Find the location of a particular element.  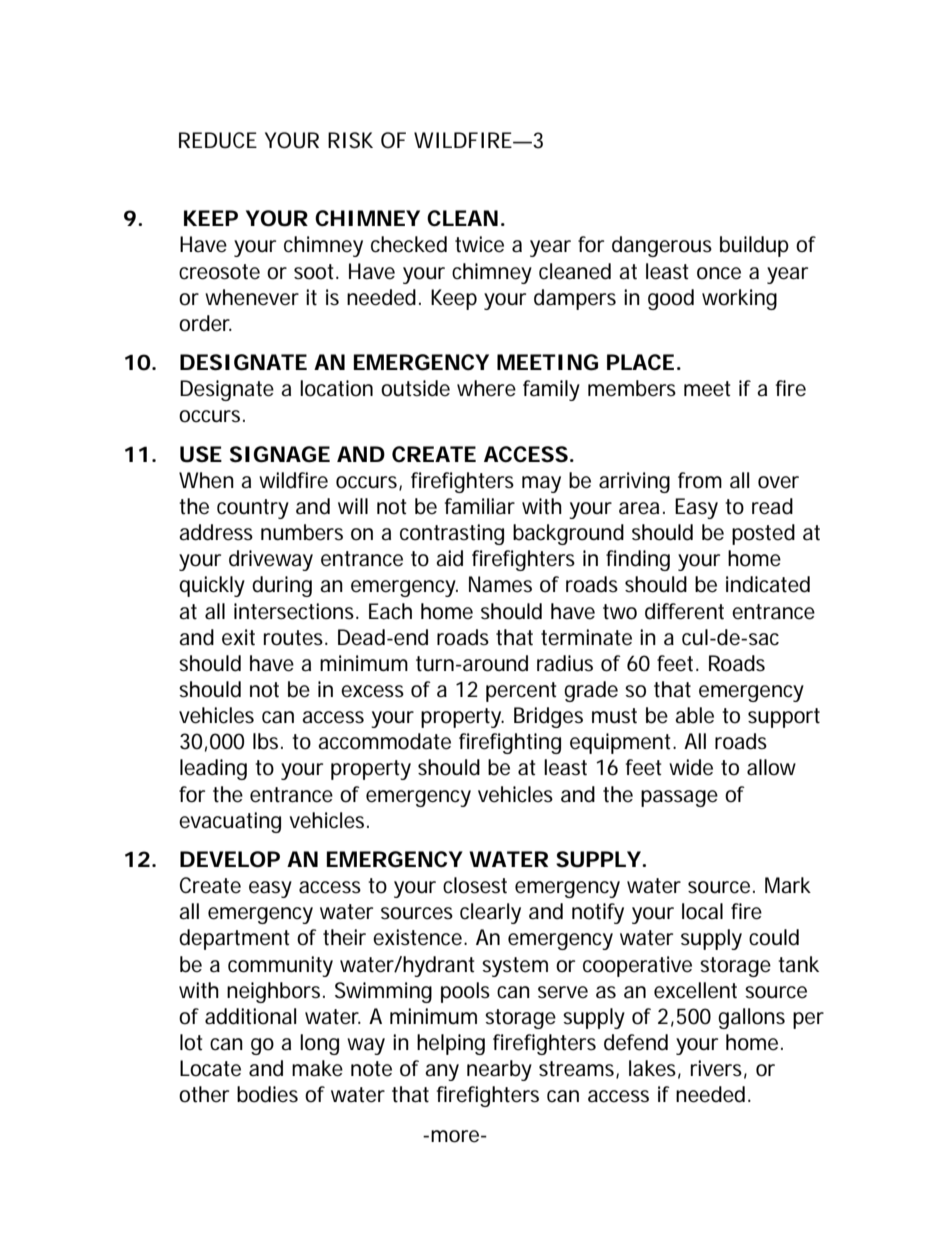

Names is located at coordinates (500, 584).
